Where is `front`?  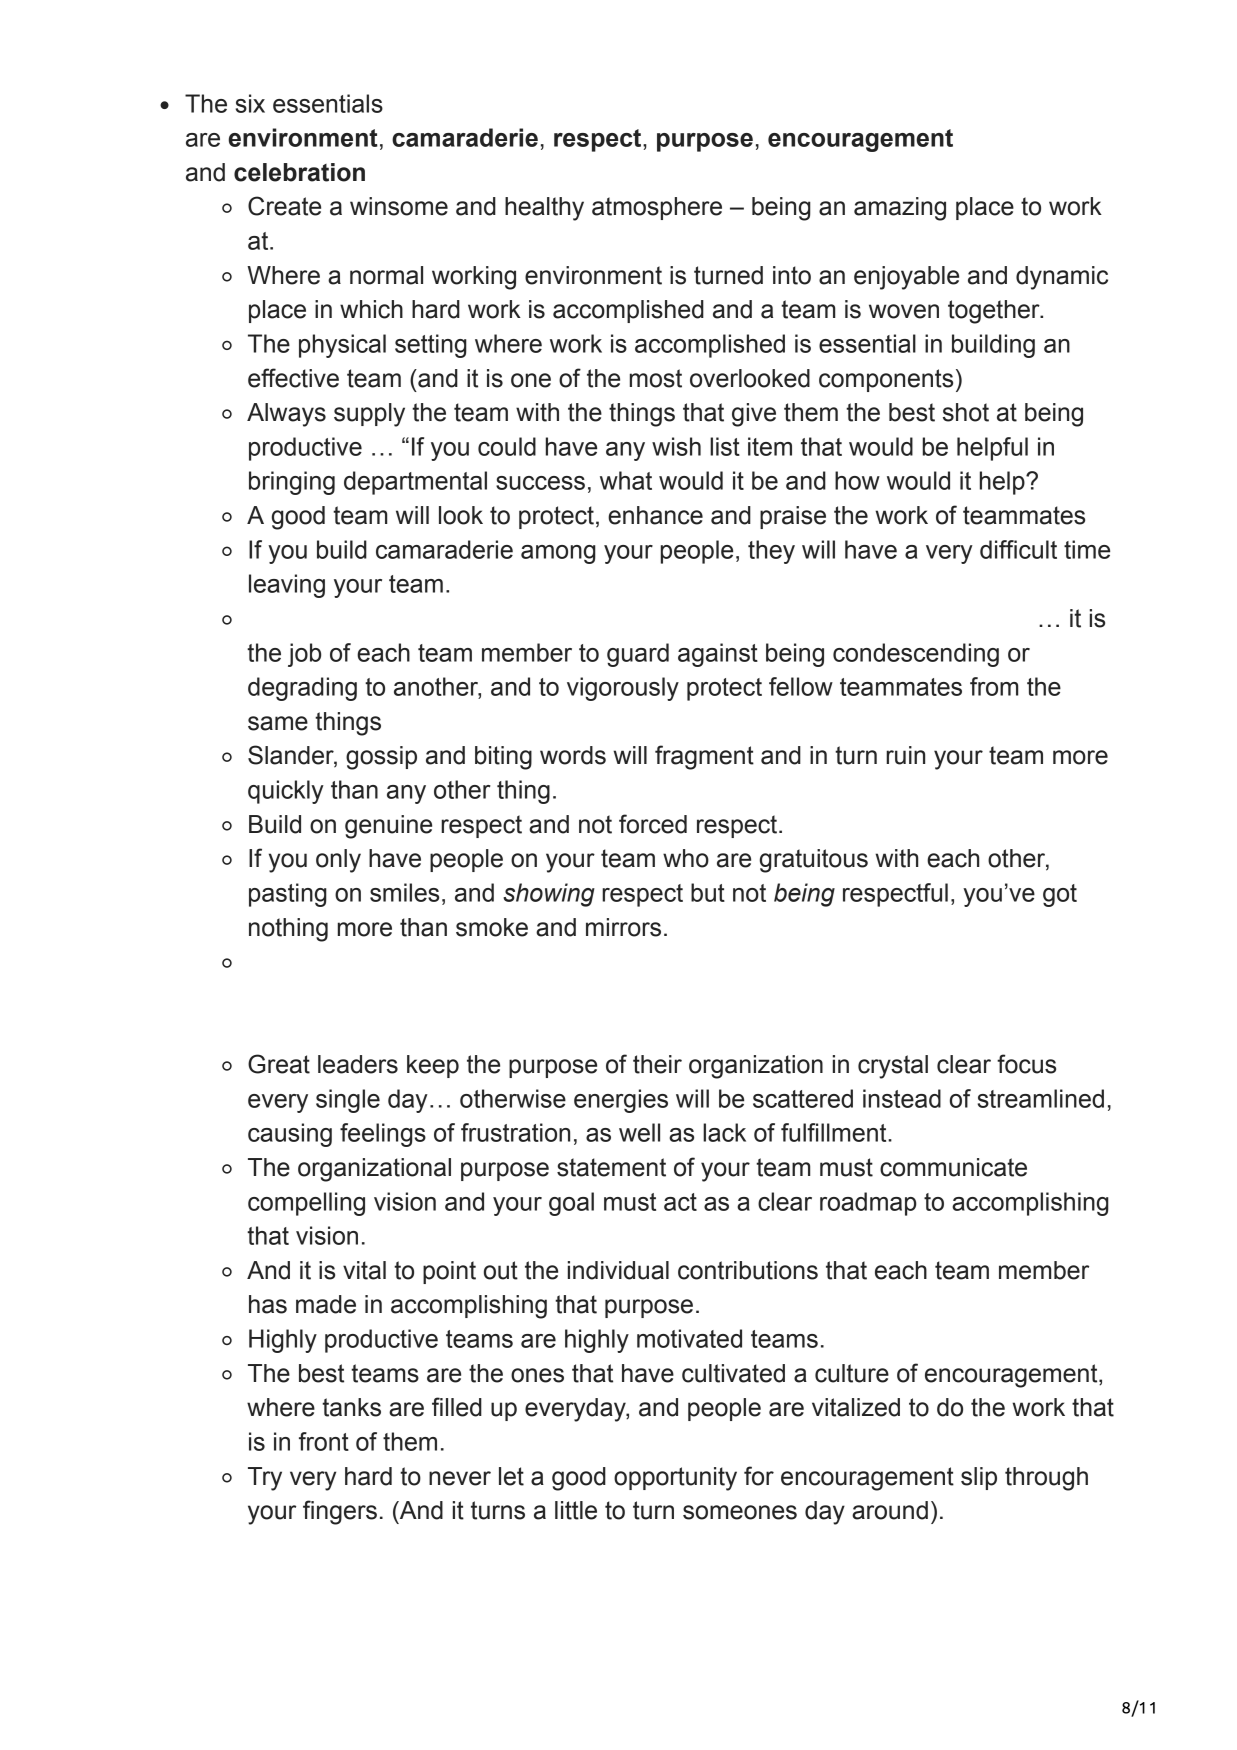
front is located at coordinates (324, 1441).
